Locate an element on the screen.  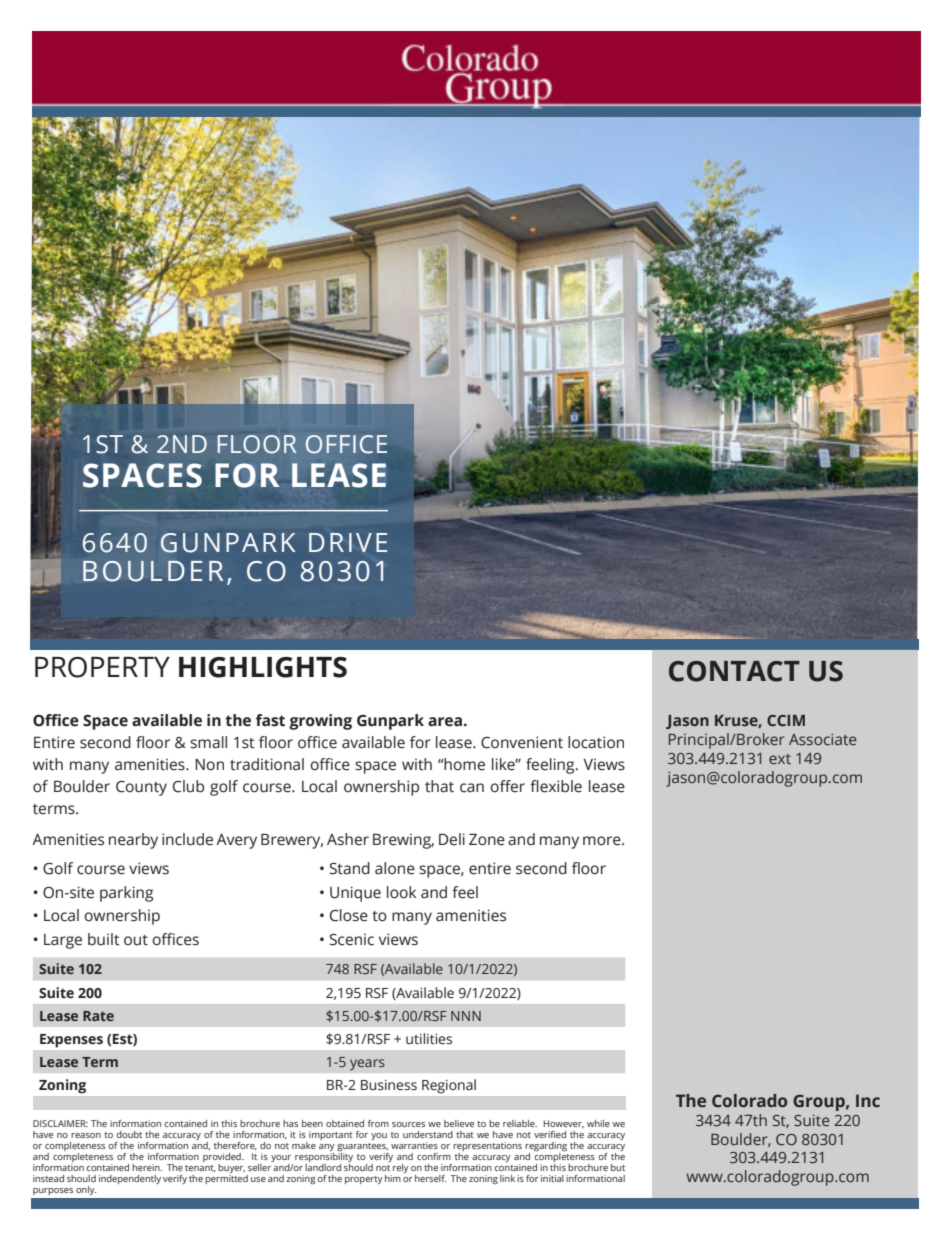
NNN is located at coordinates (466, 1016).
